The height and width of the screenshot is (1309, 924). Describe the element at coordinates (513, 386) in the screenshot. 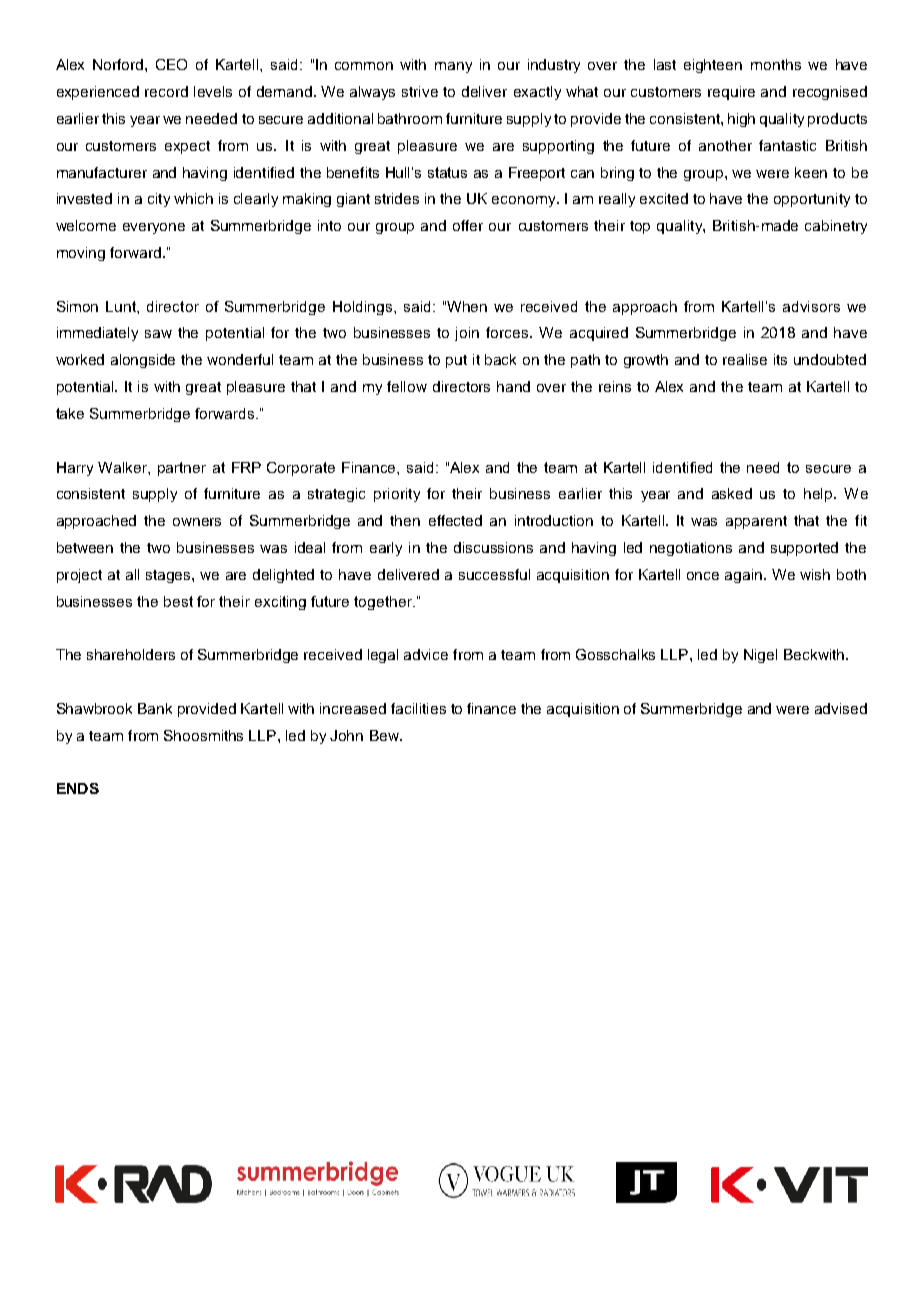

I see `hand` at that location.
